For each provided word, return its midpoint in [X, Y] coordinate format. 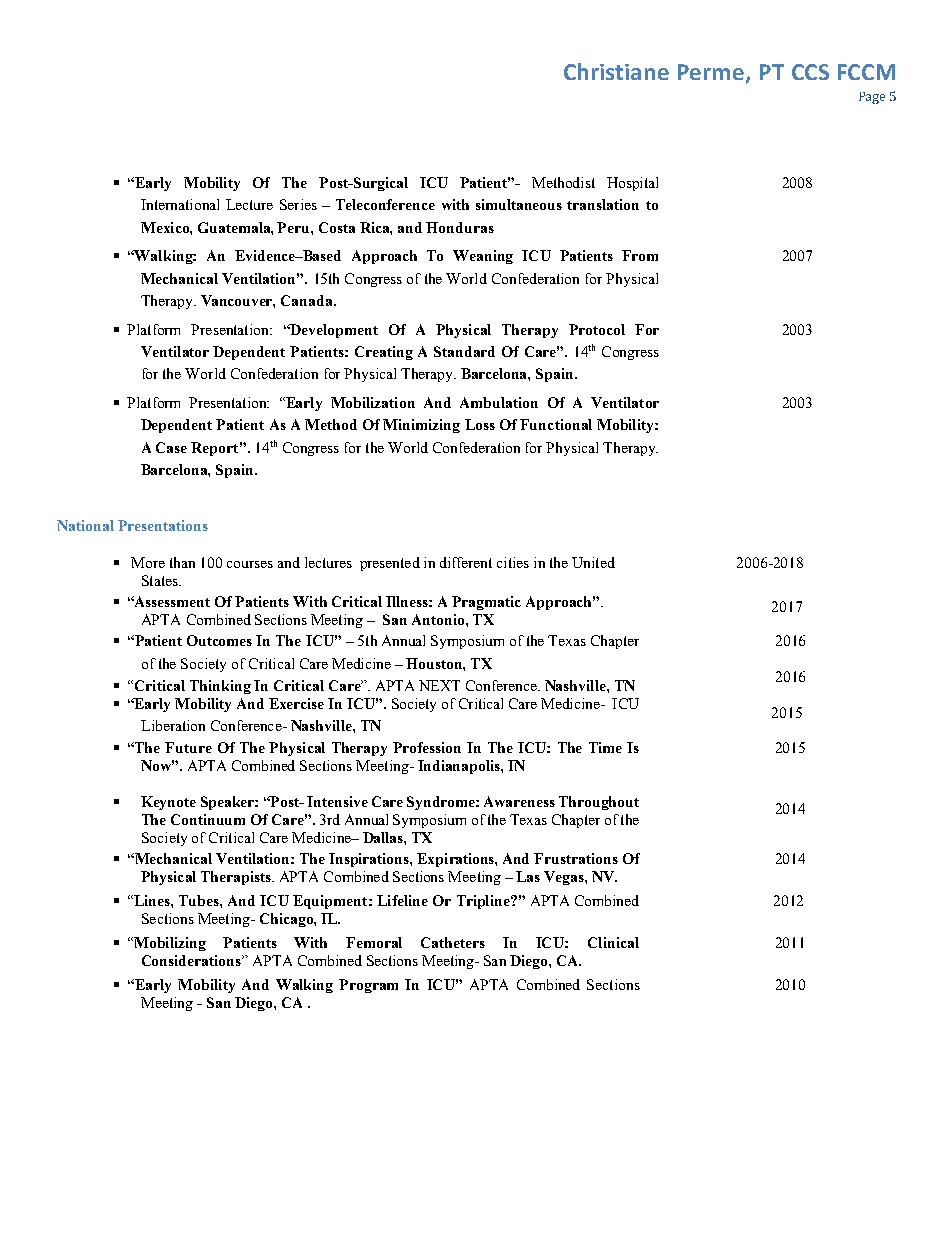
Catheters [453, 942]
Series [298, 204]
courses [250, 564]
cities [513, 562]
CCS [810, 72]
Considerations [192, 960]
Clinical [613, 942]
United [593, 562]
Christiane [616, 71]
